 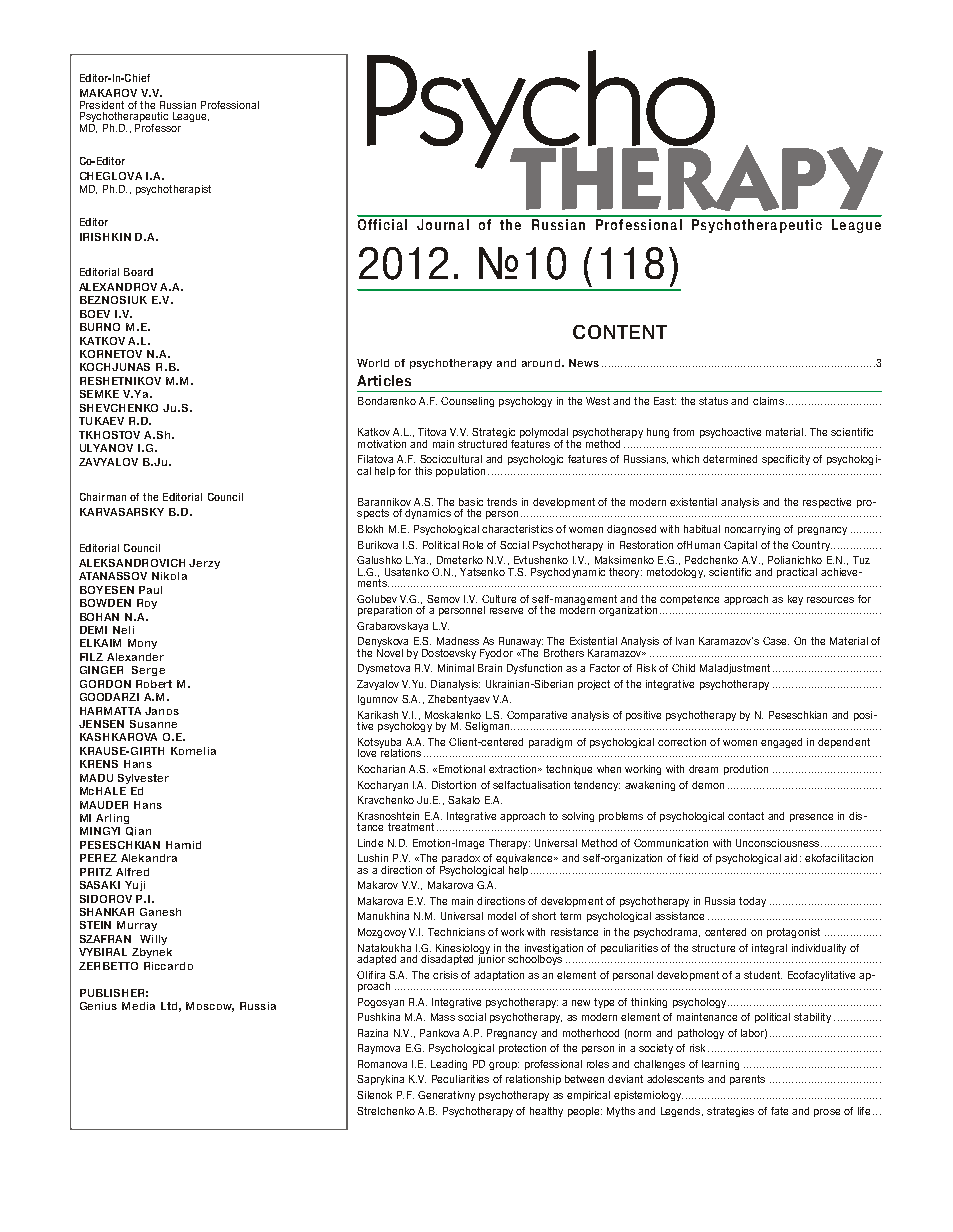 What do you see at coordinates (455, 699) in the screenshot?
I see `ben` at bounding box center [455, 699].
